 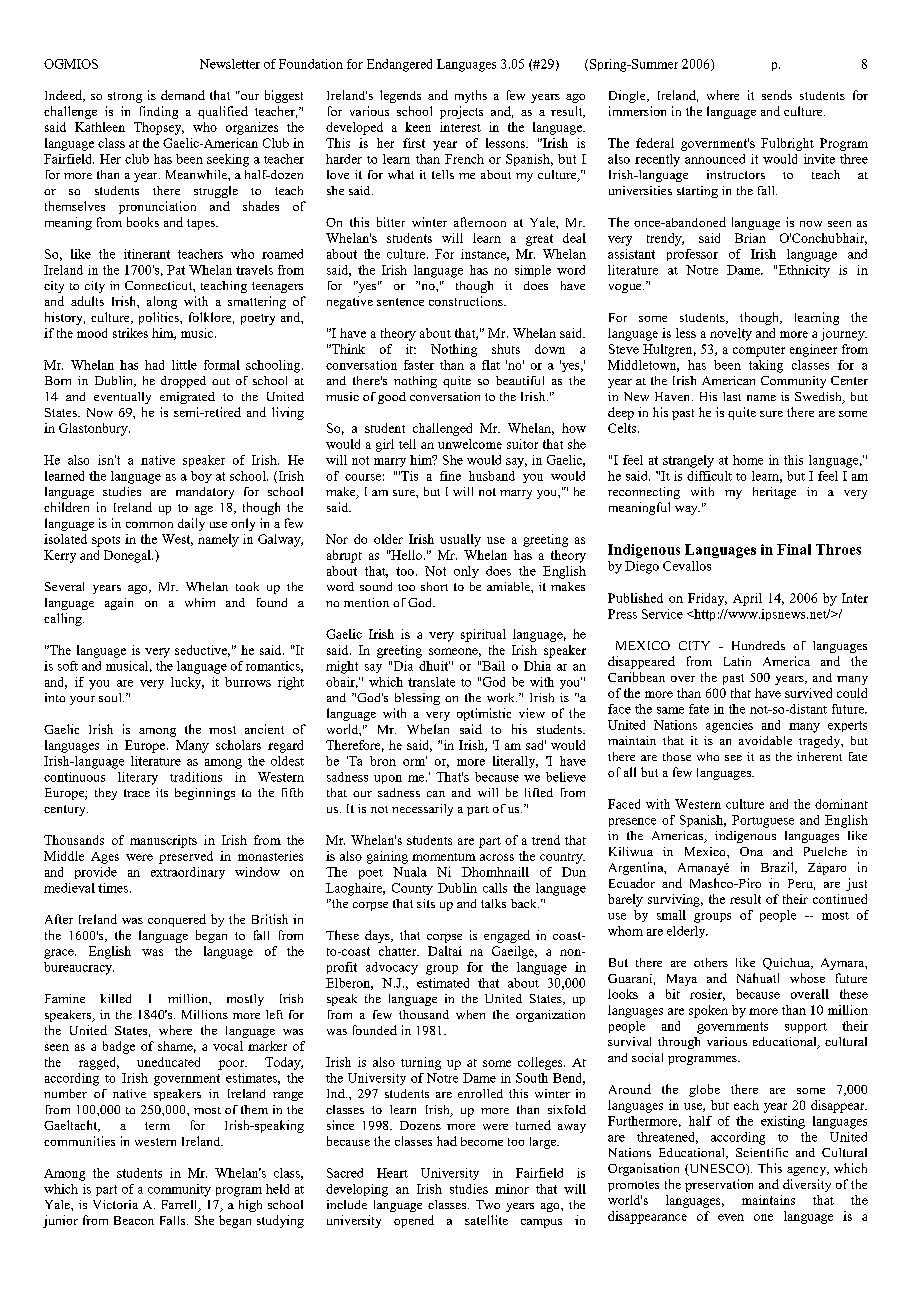 What do you see at coordinates (119, 604) in the image?
I see `again` at bounding box center [119, 604].
